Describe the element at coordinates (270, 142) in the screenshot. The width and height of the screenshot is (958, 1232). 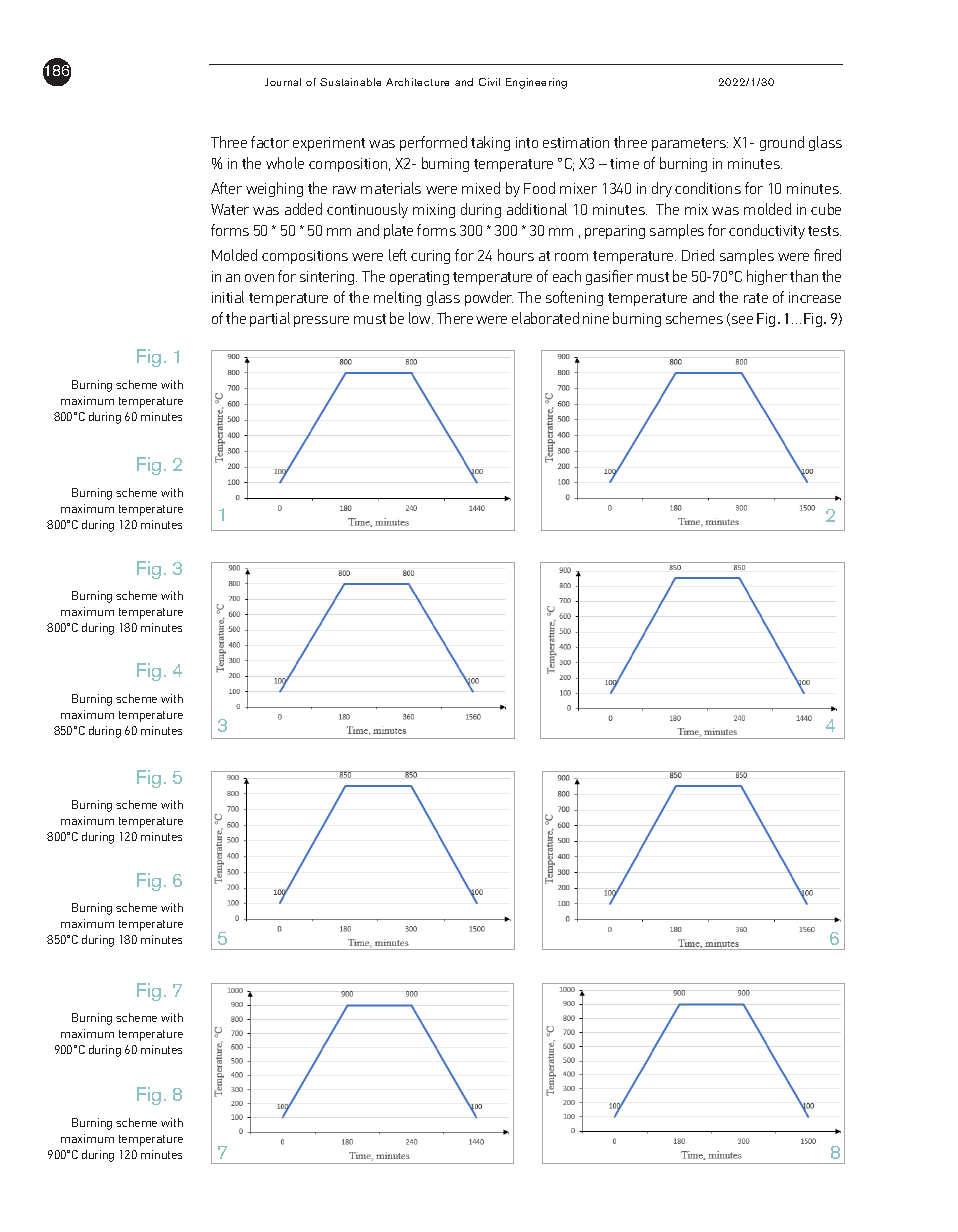
I see `factor` at that location.
